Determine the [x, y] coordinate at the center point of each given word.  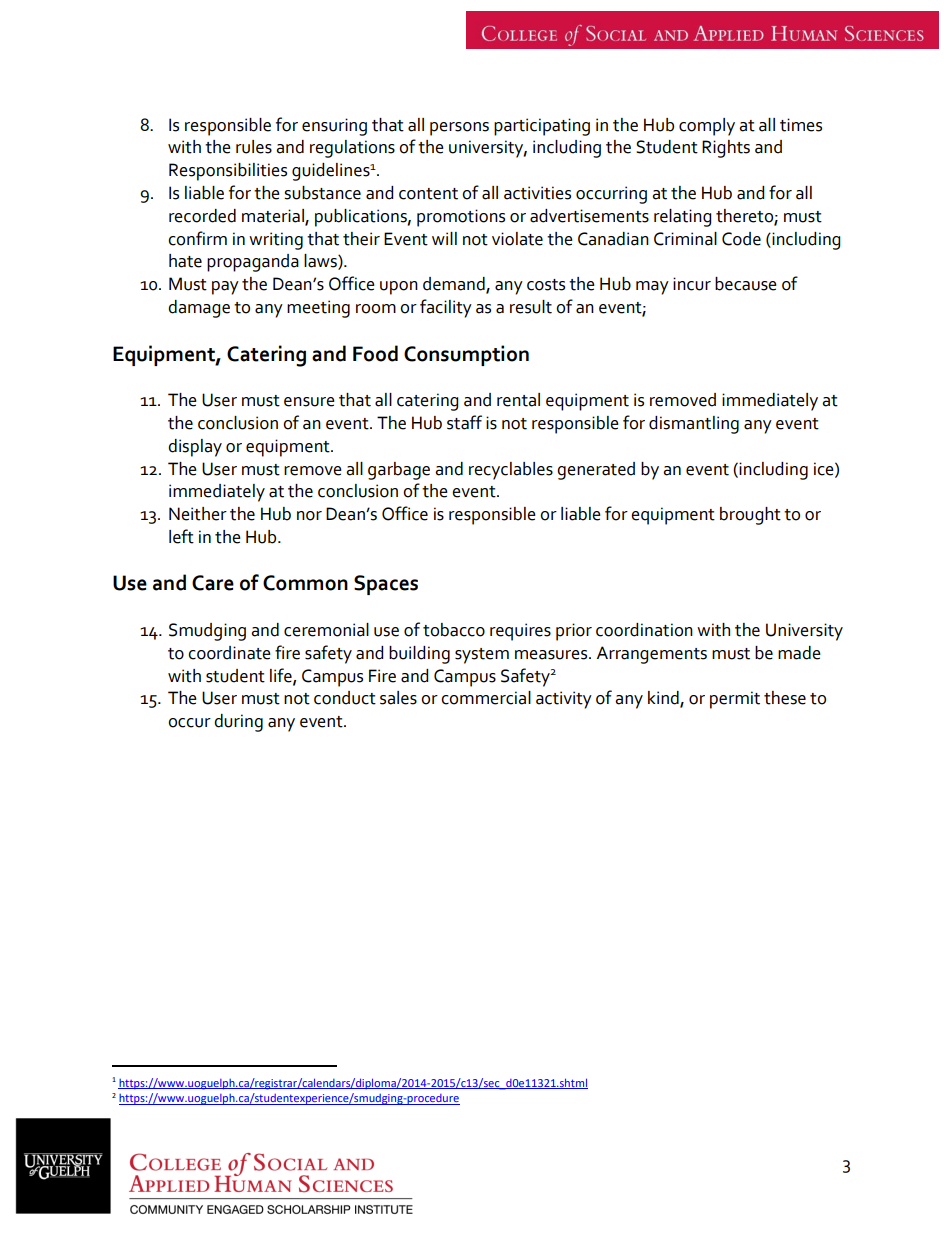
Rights [726, 149]
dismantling [694, 425]
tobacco [454, 630]
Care [213, 583]
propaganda [253, 263]
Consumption [466, 355]
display [195, 448]
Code [741, 239]
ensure [309, 402]
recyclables [511, 471]
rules [254, 147]
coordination [644, 630]
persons [459, 129]
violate [517, 239]
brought [750, 516]
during [238, 723]
